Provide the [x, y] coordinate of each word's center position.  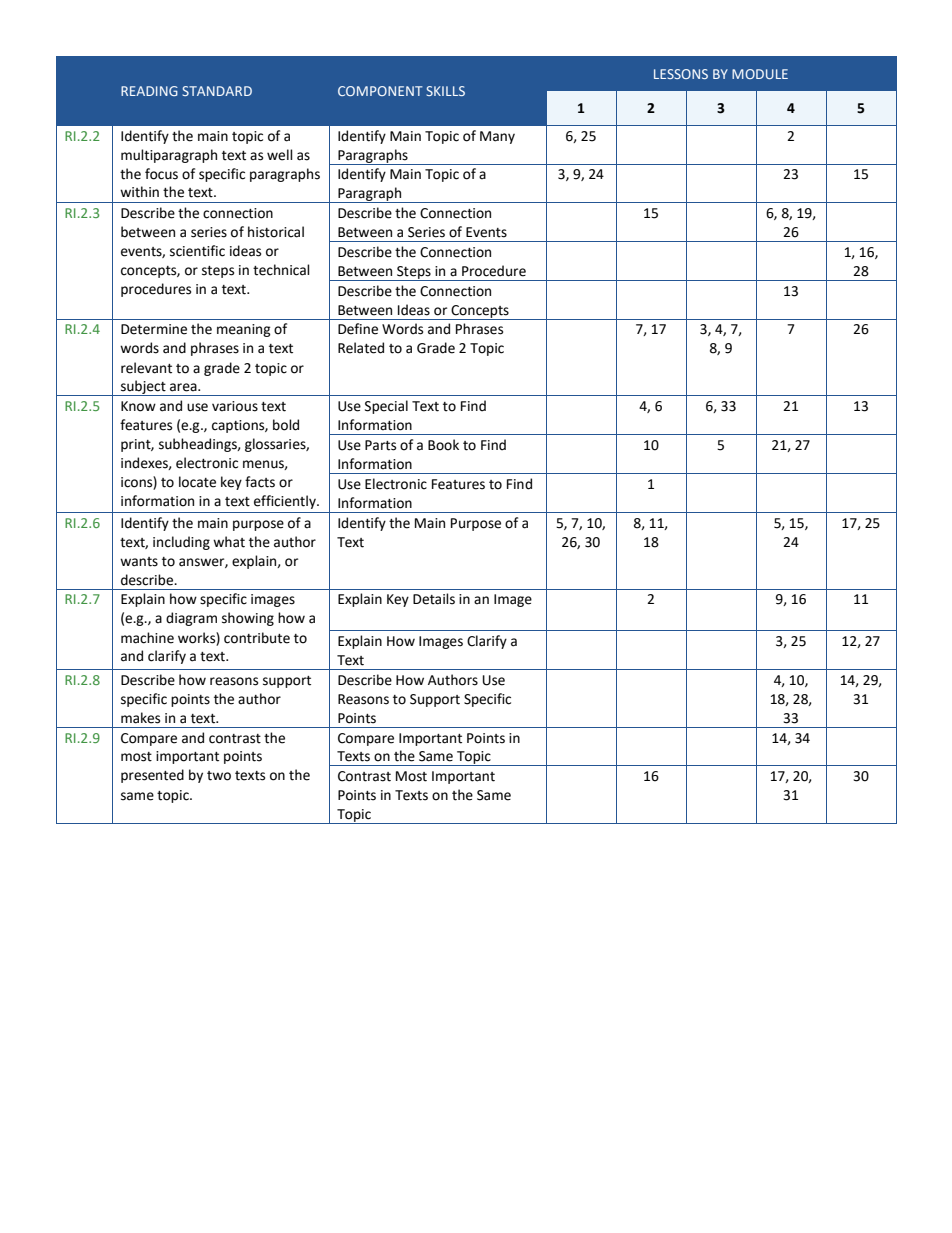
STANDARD [217, 91]
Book [443, 445]
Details [434, 599]
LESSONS [681, 74]
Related [361, 348]
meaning [244, 330]
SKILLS [445, 91]
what [229, 542]
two [219, 776]
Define [358, 329]
